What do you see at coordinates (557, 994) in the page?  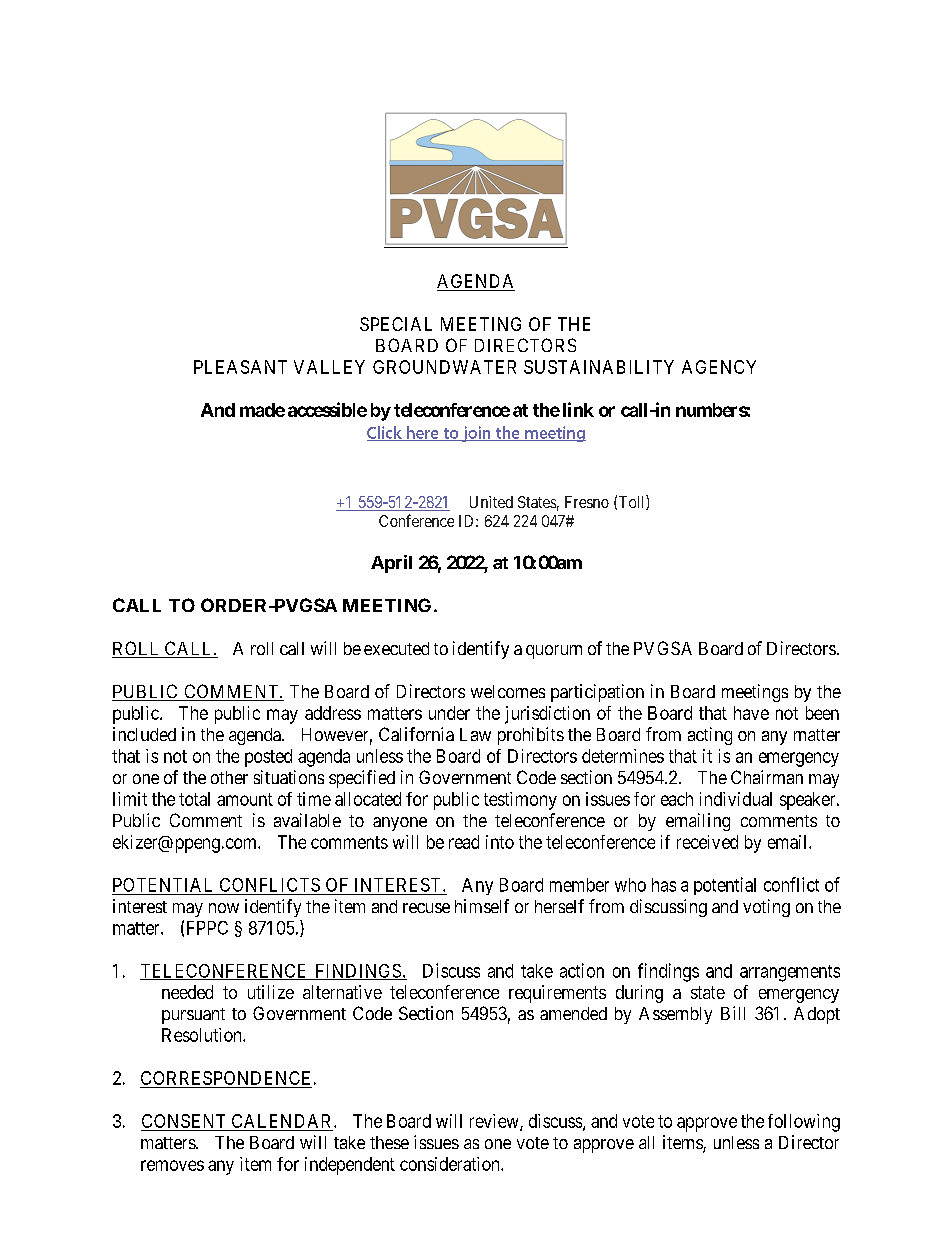 I see `requirements` at bounding box center [557, 994].
